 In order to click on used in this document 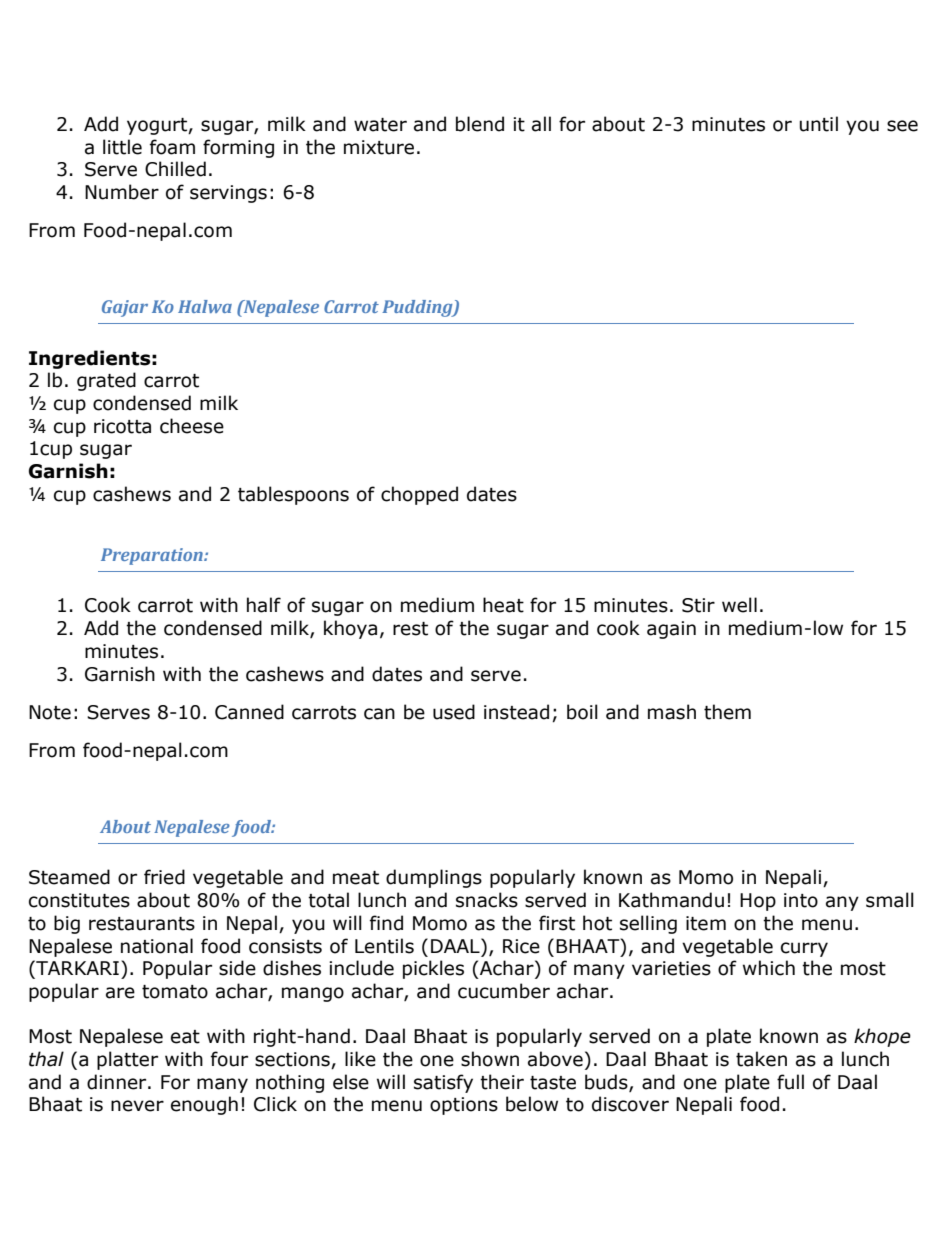, I will do `click(454, 712)`.
